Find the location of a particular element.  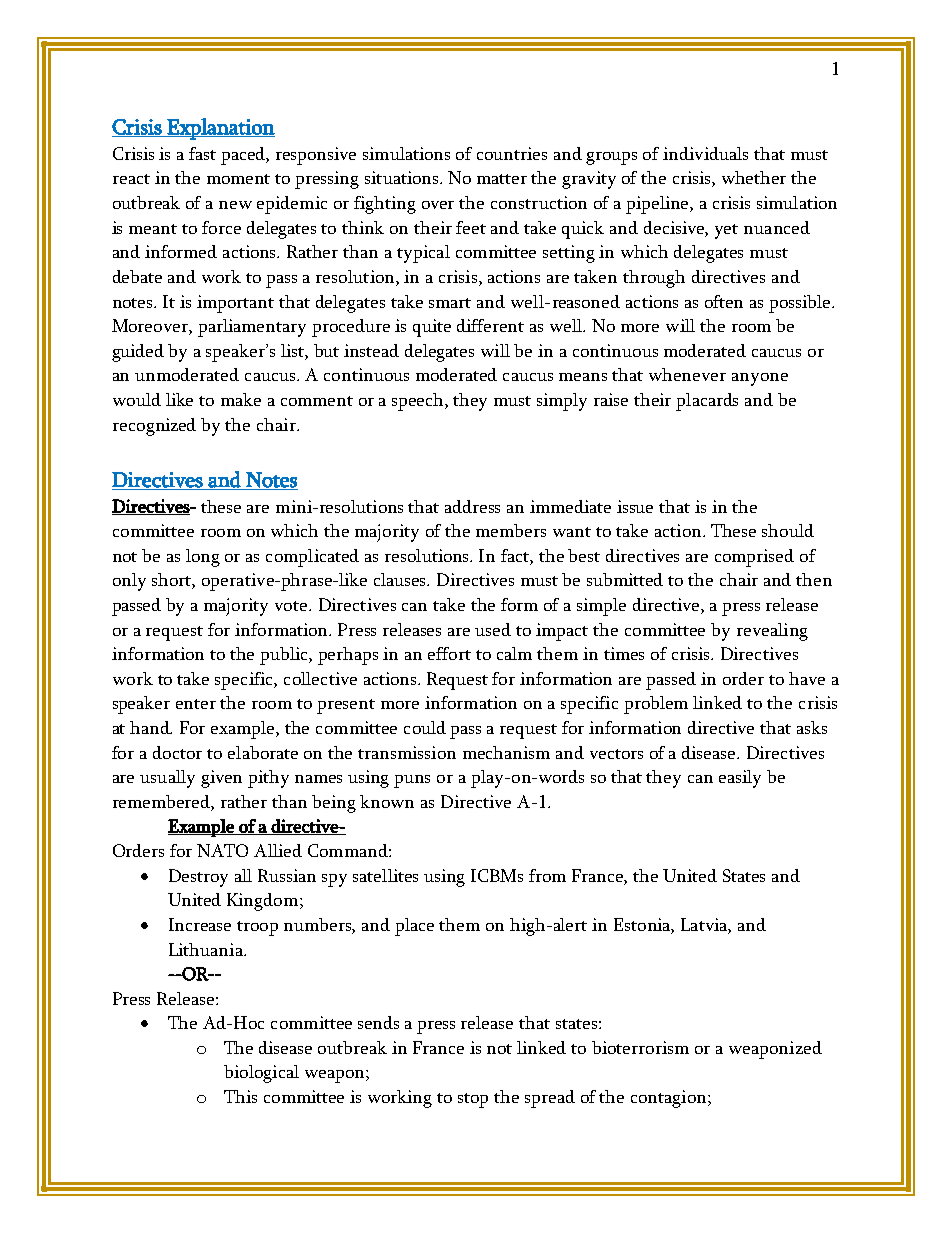

different is located at coordinates (490, 325).
